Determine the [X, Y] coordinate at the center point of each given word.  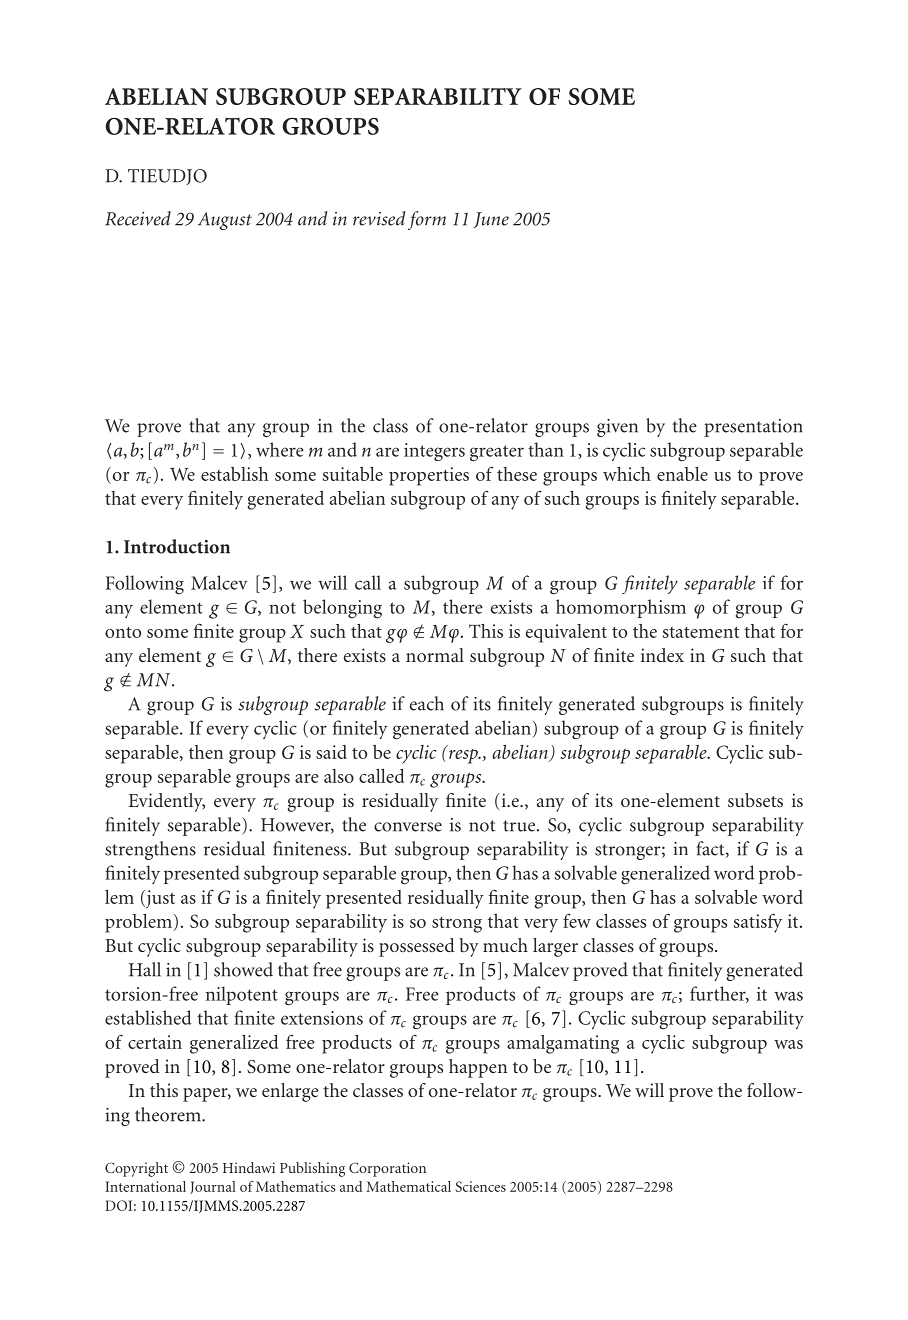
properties [429, 476]
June [491, 220]
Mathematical [408, 1186]
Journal [213, 1187]
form [427, 220]
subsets [755, 800]
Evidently [167, 802]
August [225, 221]
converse [408, 827]
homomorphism [621, 608]
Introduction [177, 546]
